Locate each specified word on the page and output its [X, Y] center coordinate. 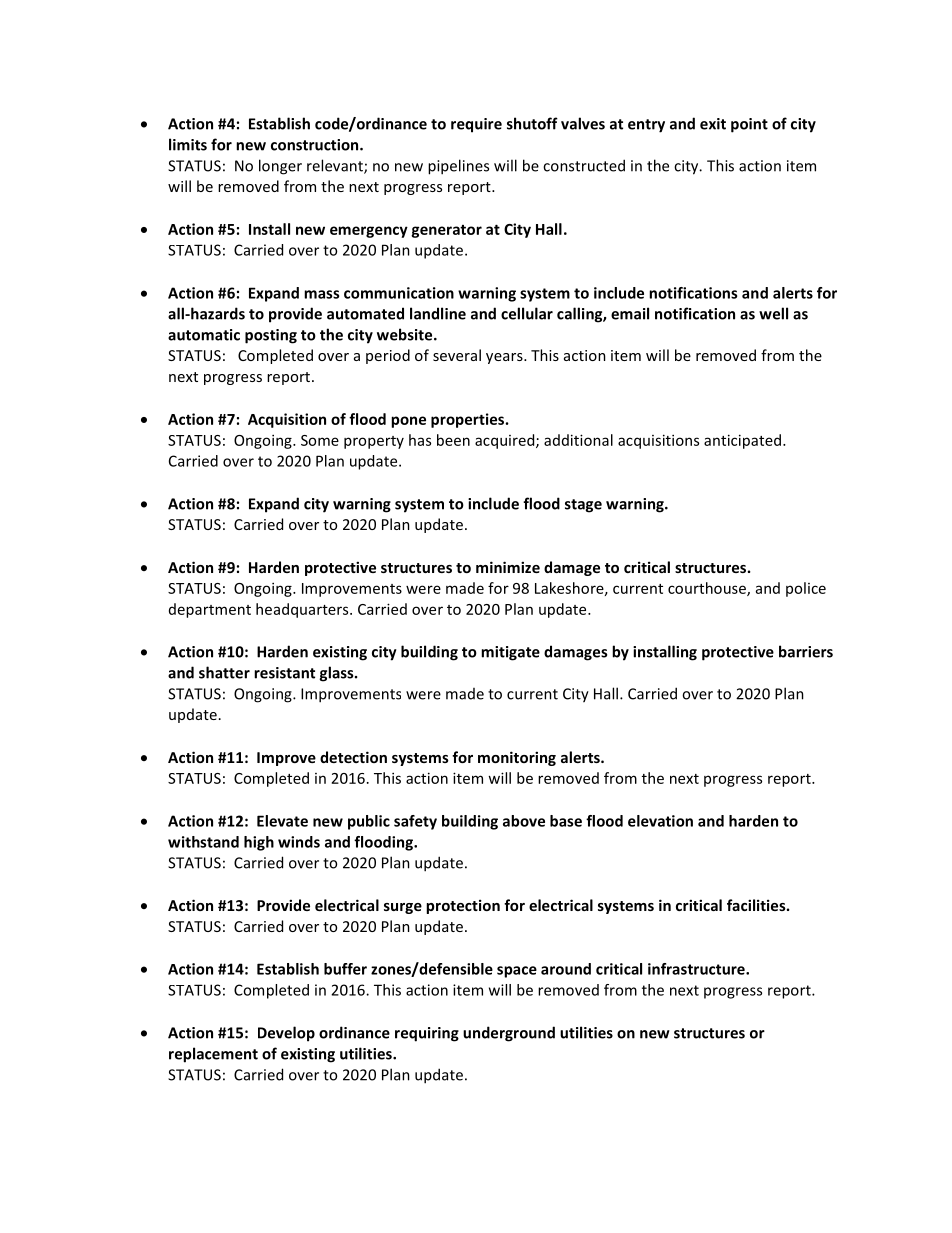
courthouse [708, 589]
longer [280, 167]
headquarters [303, 610]
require [476, 125]
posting [271, 336]
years [505, 358]
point [749, 125]
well [773, 313]
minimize [508, 567]
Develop [286, 1034]
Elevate [282, 821]
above [524, 821]
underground [509, 1034]
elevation [660, 821]
